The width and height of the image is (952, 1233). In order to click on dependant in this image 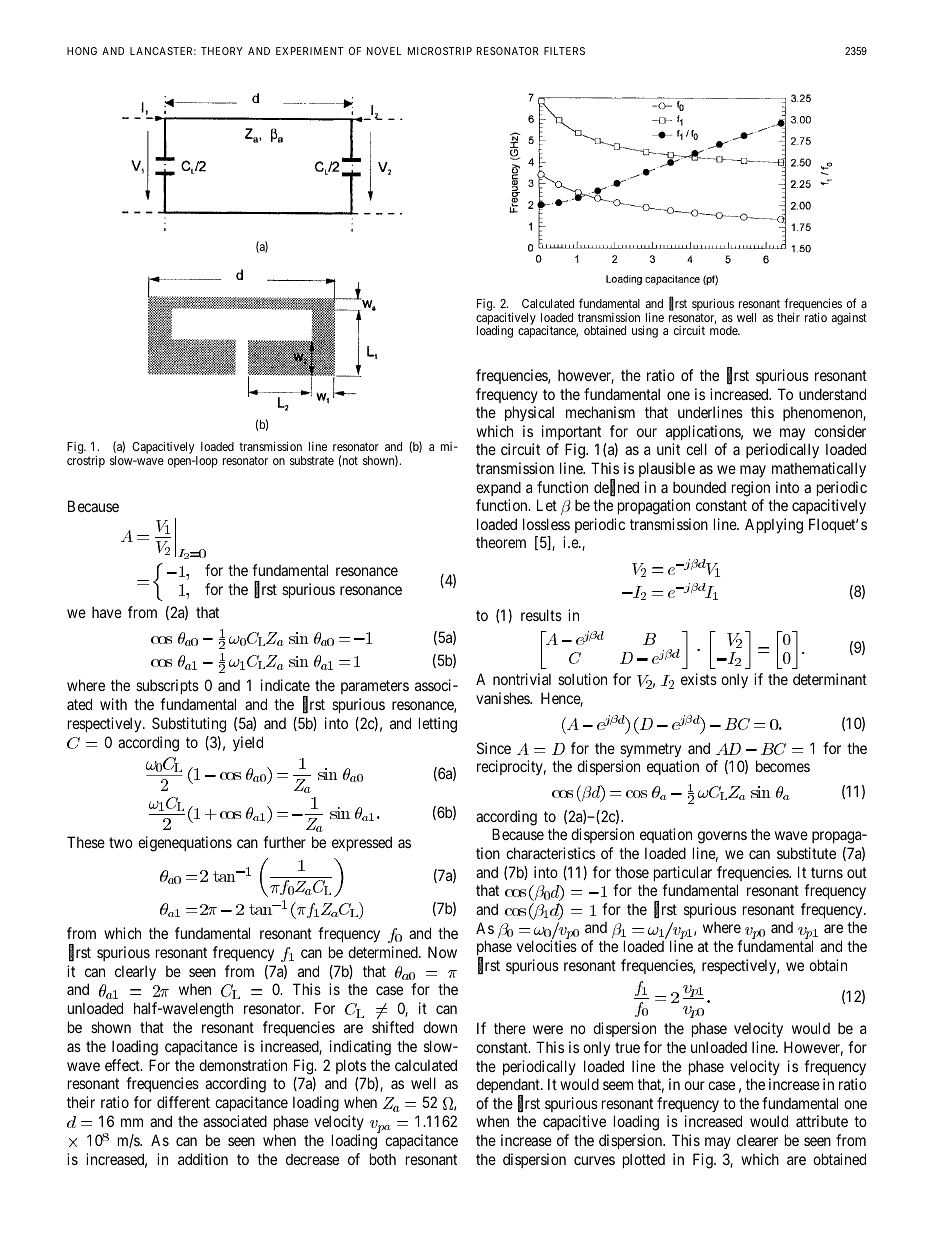, I will do `click(509, 1087)`.
